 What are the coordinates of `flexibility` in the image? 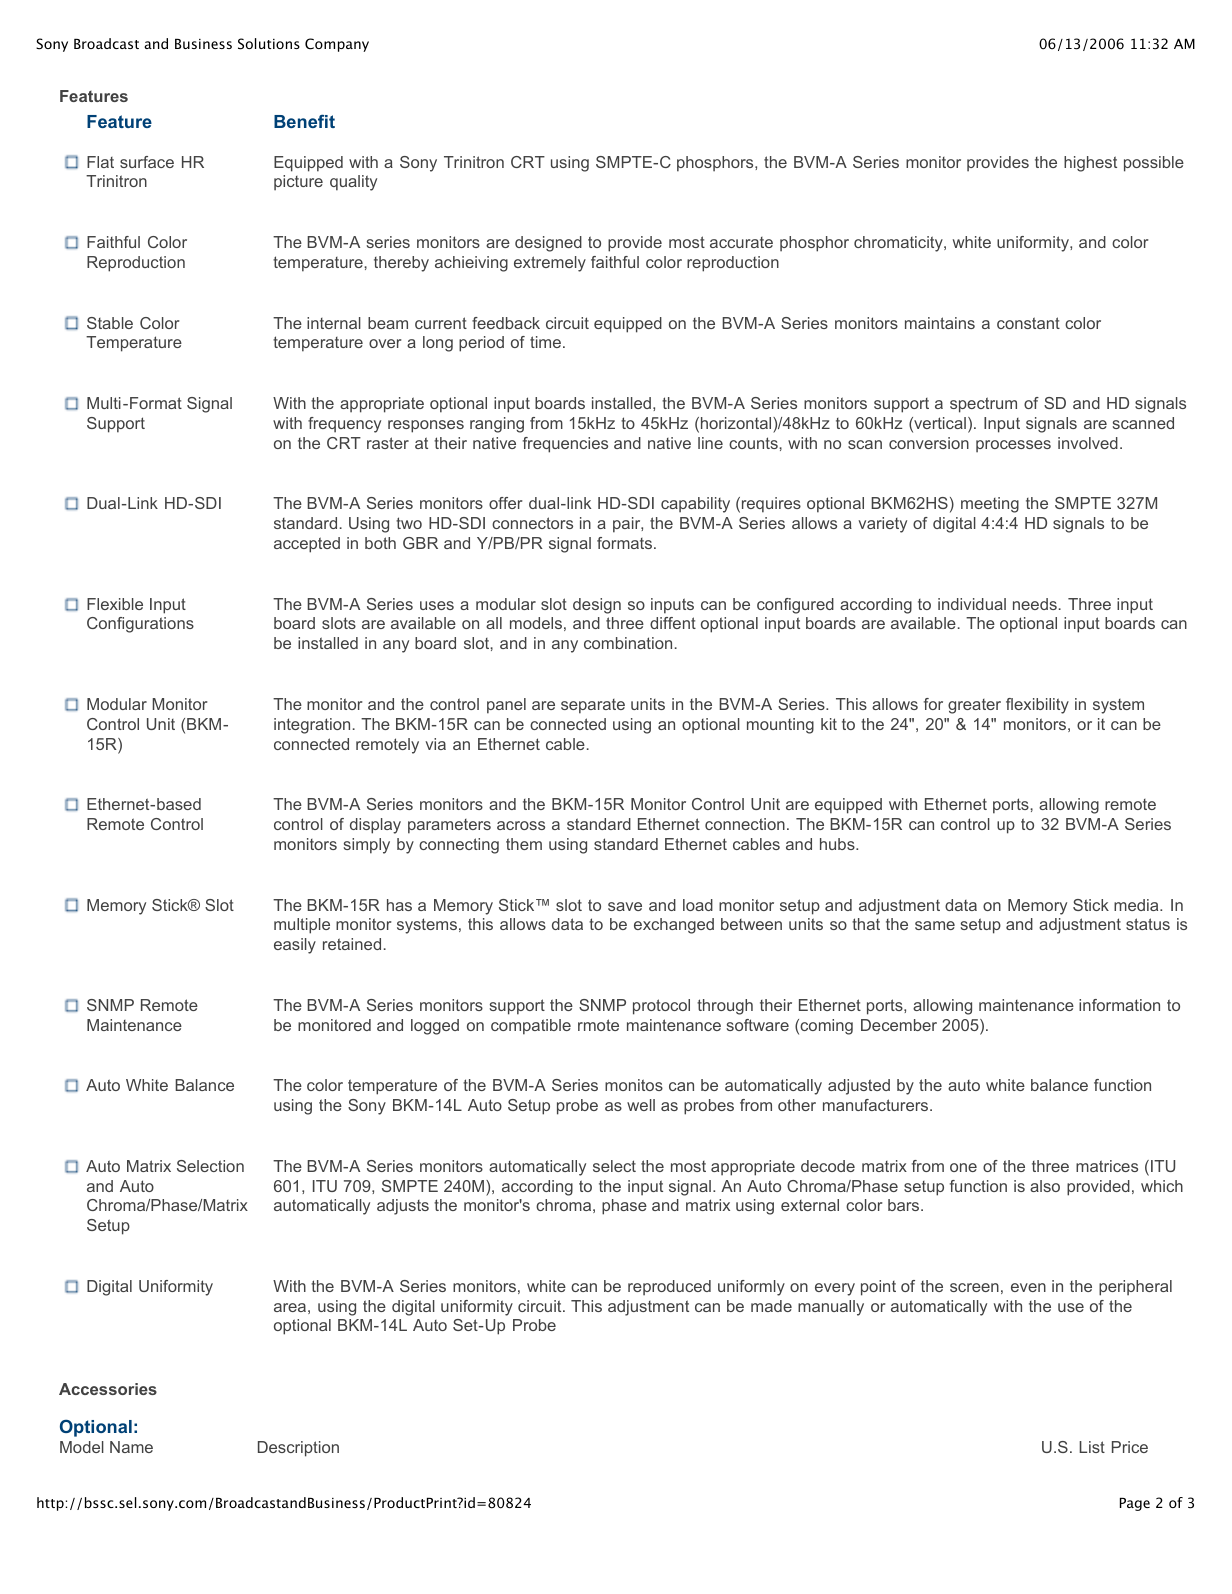 It's located at (1037, 706).
